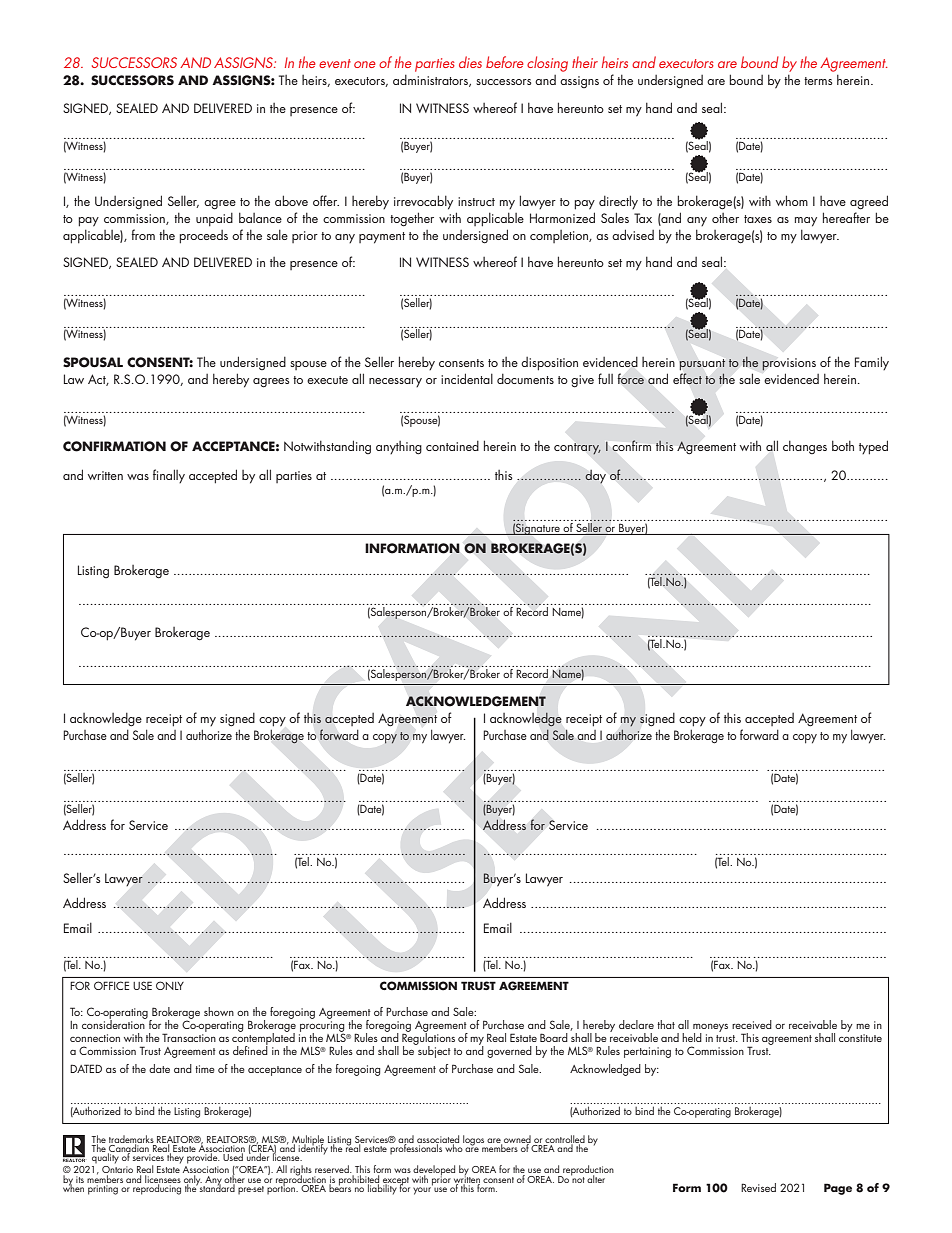 The image size is (952, 1233). What do you see at coordinates (169, 476) in the page?
I see `finally` at bounding box center [169, 476].
